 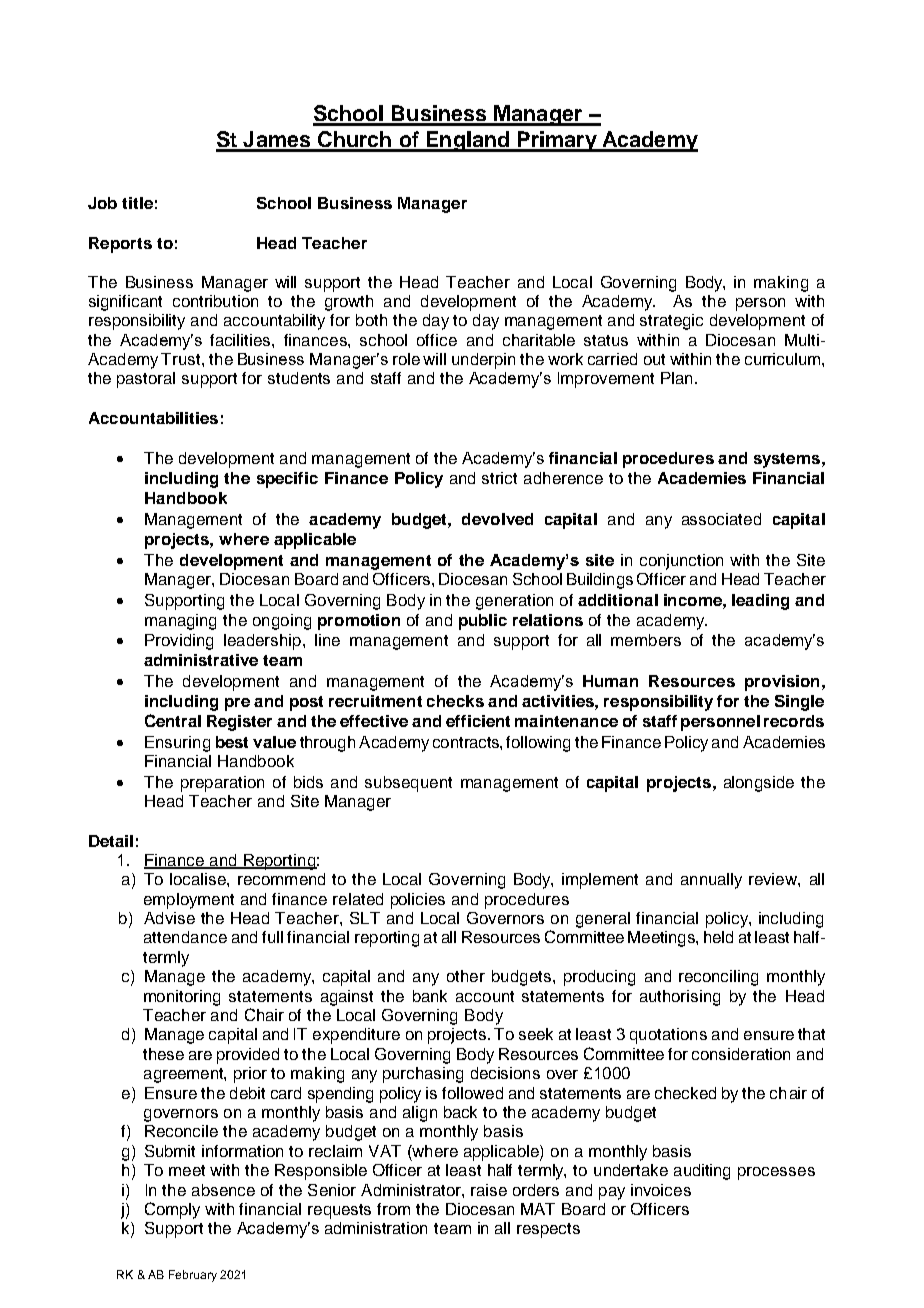 What do you see at coordinates (468, 141) in the page?
I see `England` at bounding box center [468, 141].
